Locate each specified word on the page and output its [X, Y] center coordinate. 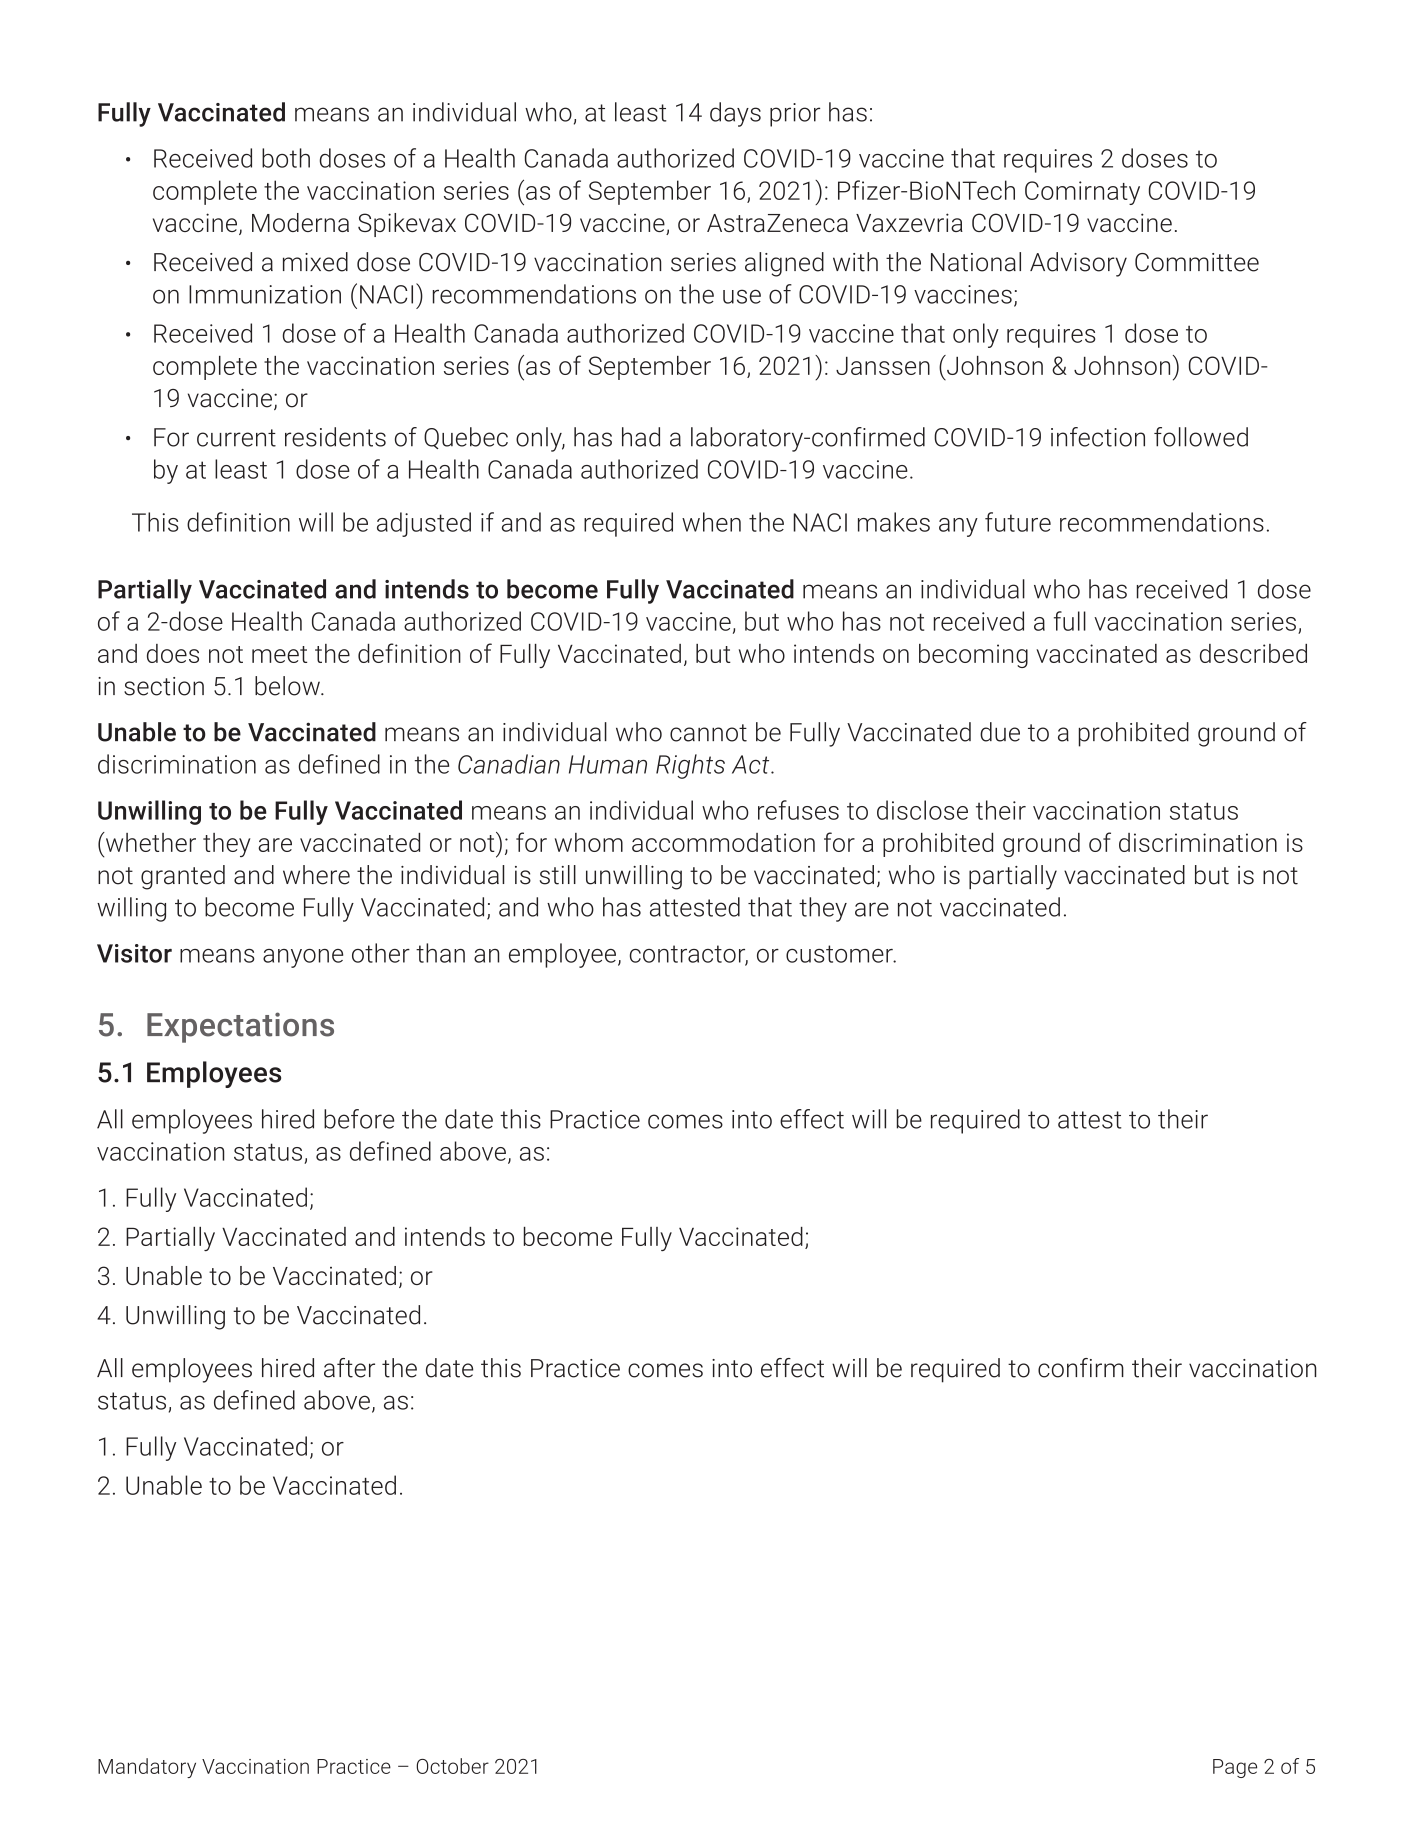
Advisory [1078, 264]
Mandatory [147, 1768]
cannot [708, 733]
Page [1235, 1768]
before [359, 1119]
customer [840, 954]
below [288, 686]
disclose [922, 810]
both [286, 158]
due [1000, 732]
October [452, 1766]
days [735, 114]
